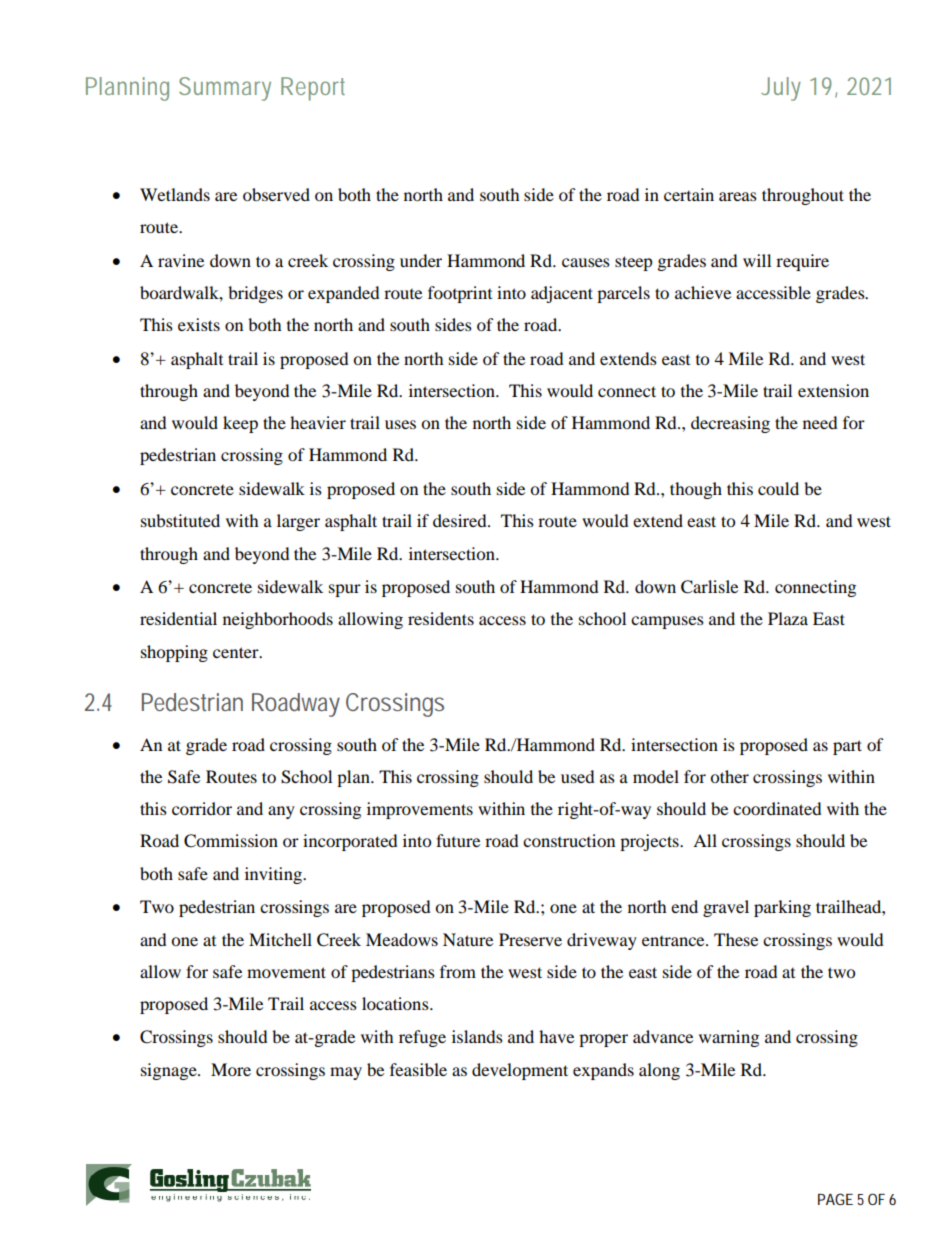 Image resolution: width=952 pixels, height=1233 pixels. Describe the element at coordinates (225, 89) in the screenshot. I see `Summary` at that location.
